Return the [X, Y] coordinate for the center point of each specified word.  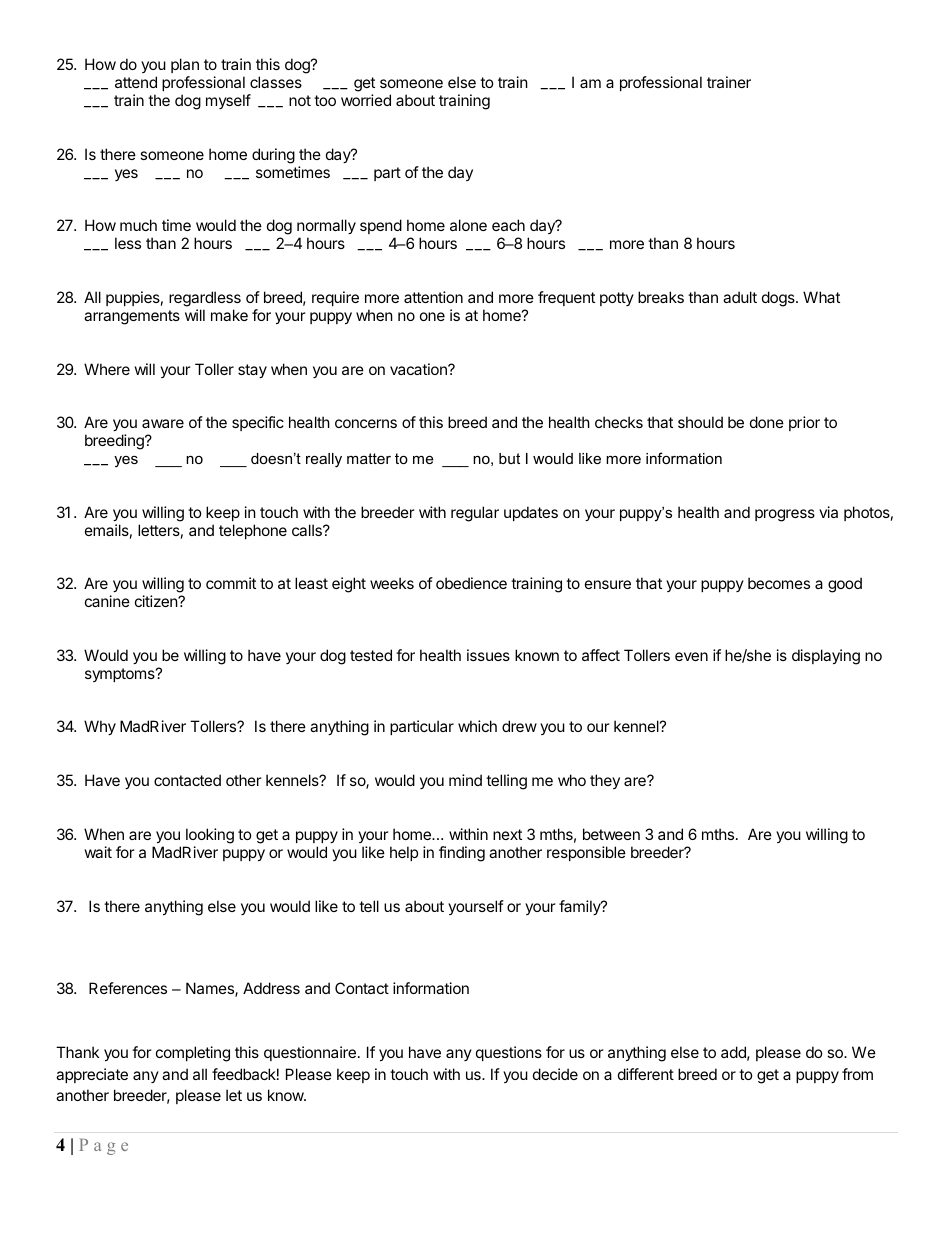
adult [740, 297]
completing [193, 1054]
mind [465, 780]
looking [210, 836]
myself [228, 101]
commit [231, 583]
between [611, 834]
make [229, 315]
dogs [779, 299]
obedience [471, 583]
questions [509, 1053]
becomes [779, 583]
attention [433, 297]
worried [366, 100]
